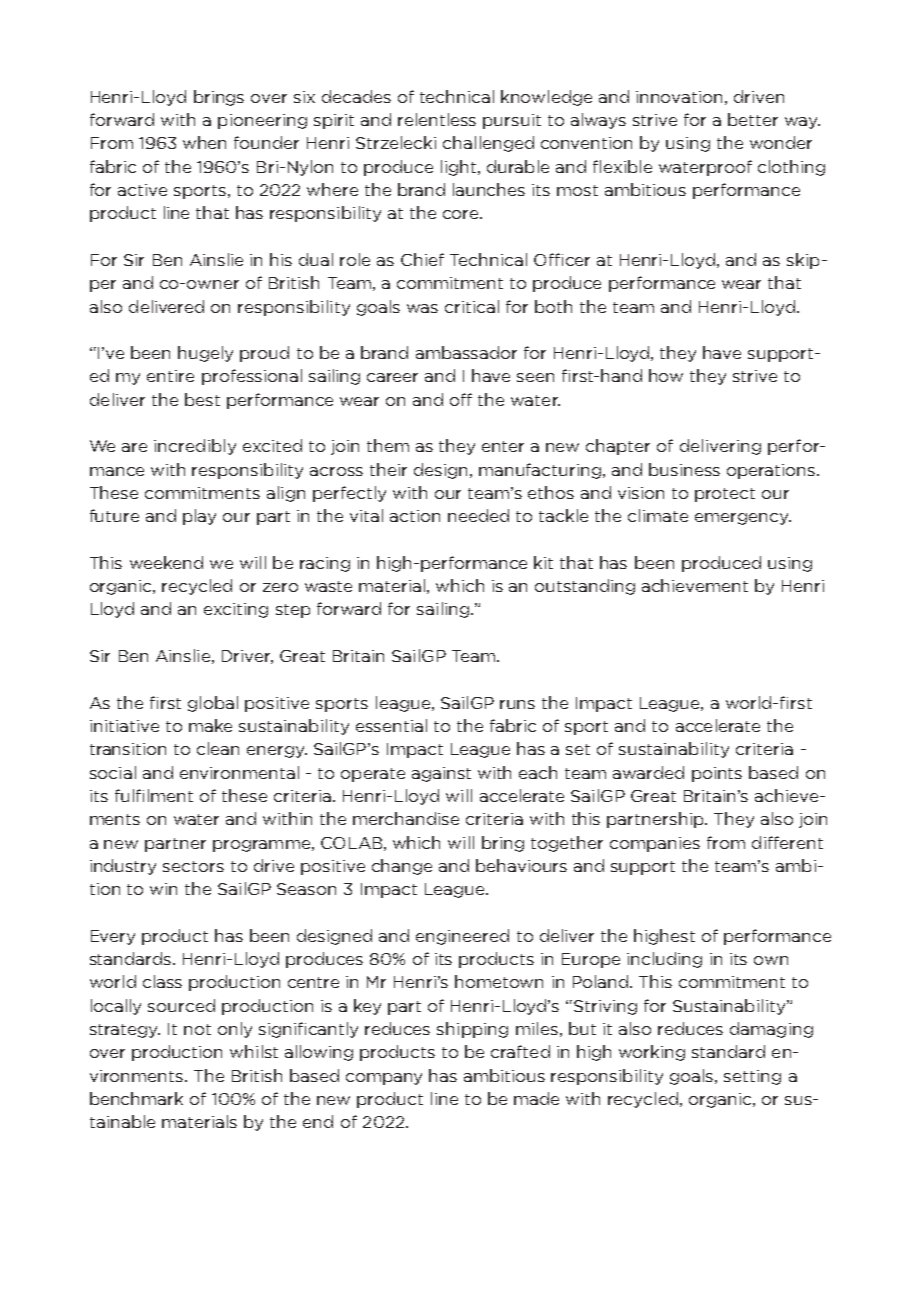  What do you see at coordinates (743, 519) in the screenshot?
I see `emergency` at bounding box center [743, 519].
